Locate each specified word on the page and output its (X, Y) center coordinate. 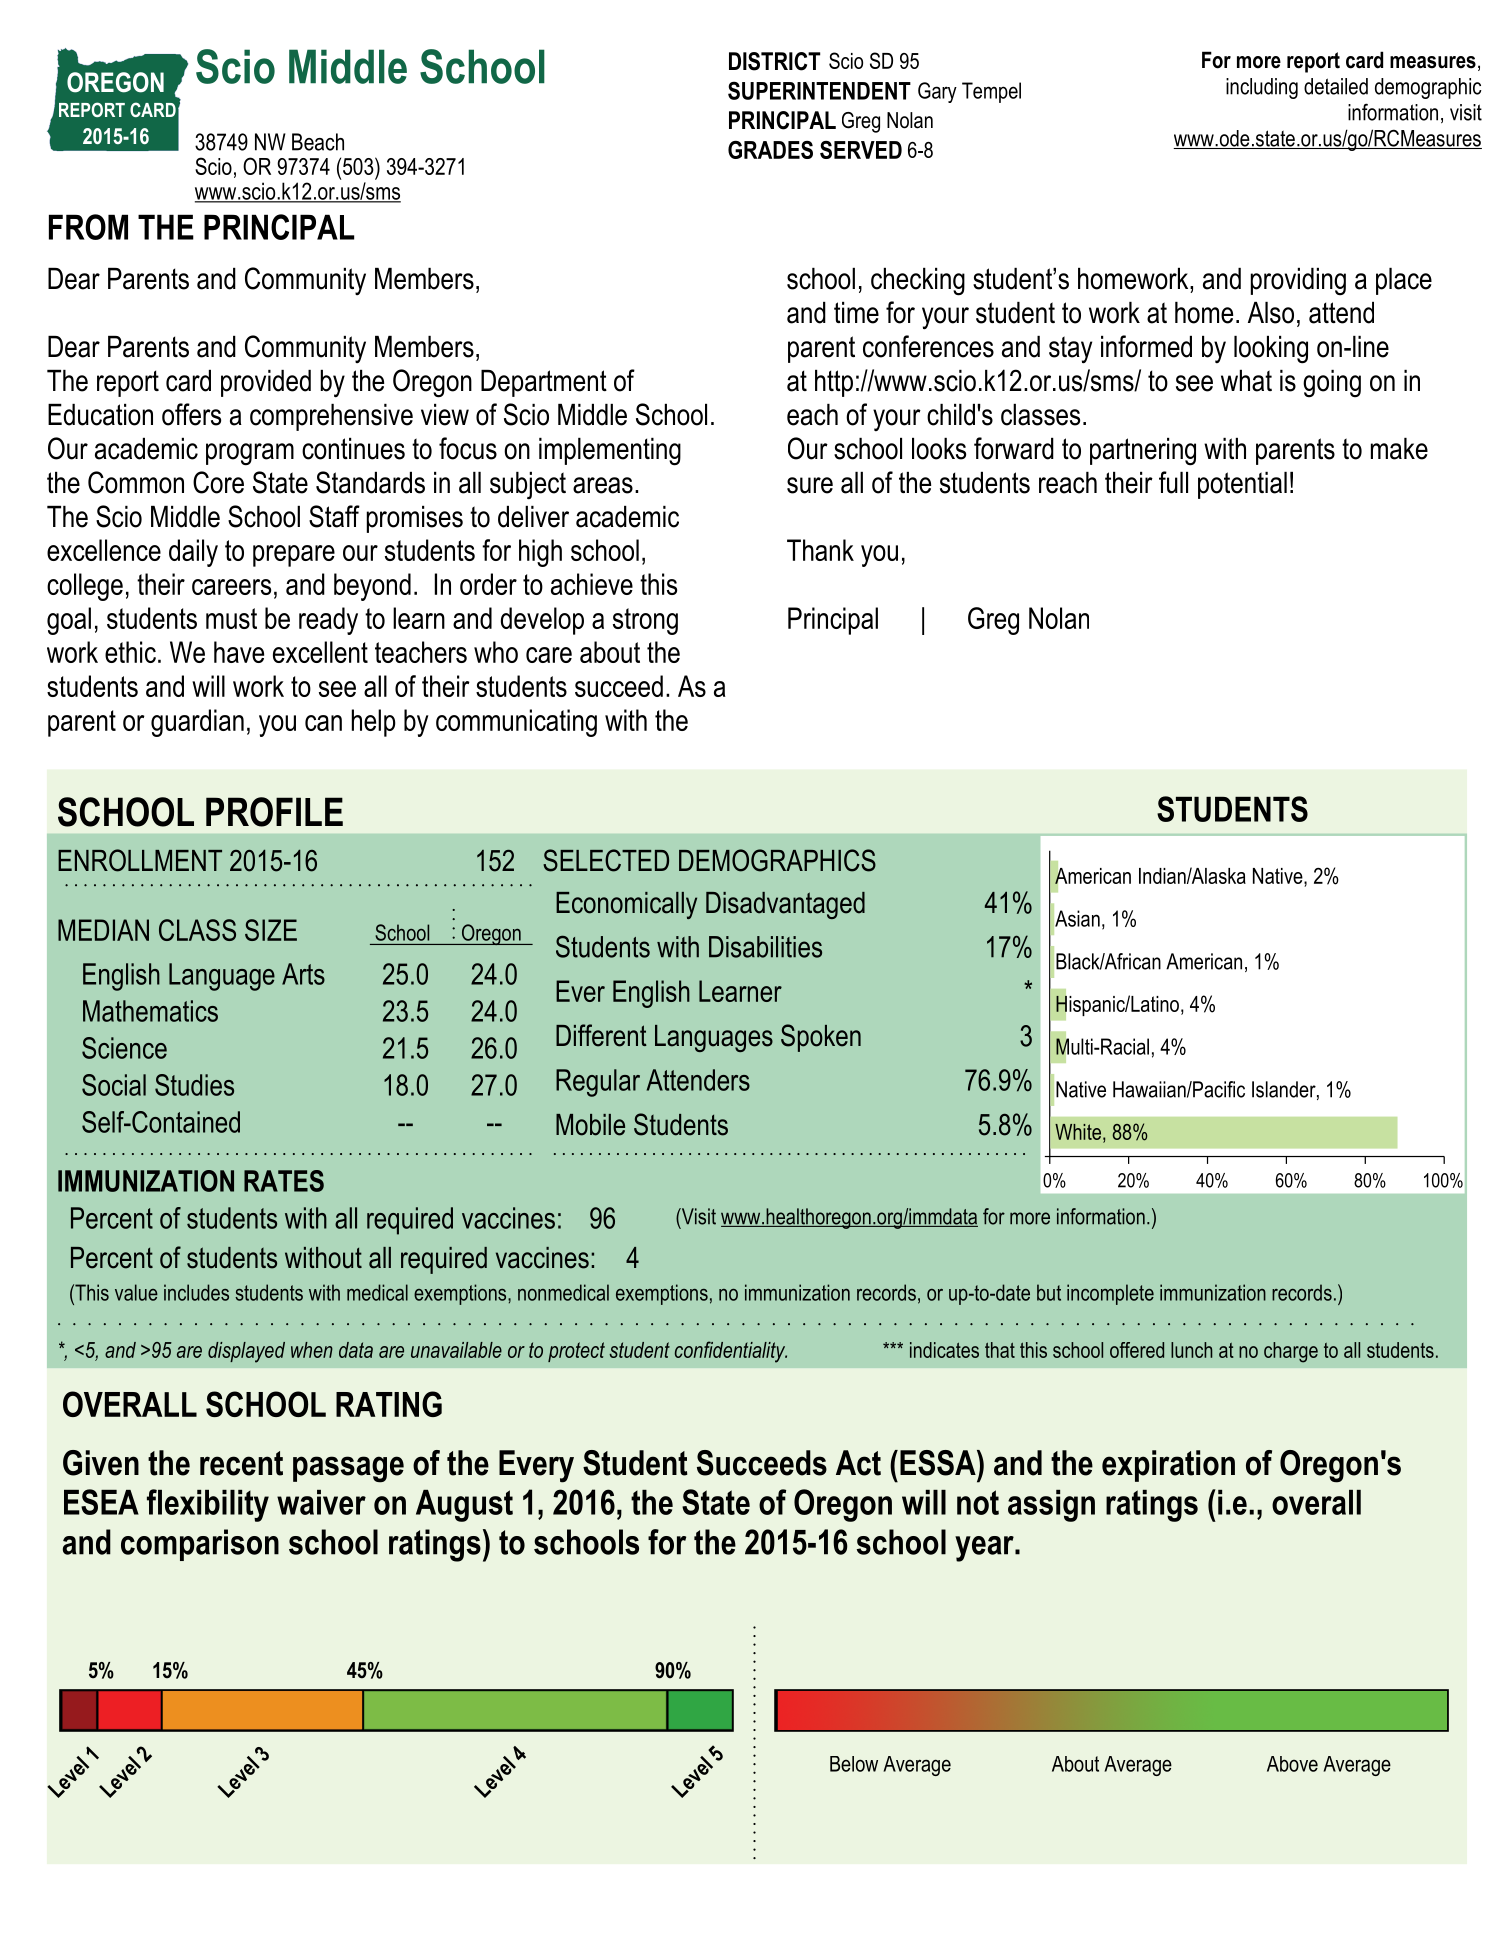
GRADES (770, 150)
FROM (88, 227)
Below (854, 1764)
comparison (200, 1545)
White (1078, 1132)
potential (1242, 485)
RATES (284, 1181)
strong (645, 621)
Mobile (590, 1125)
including (1262, 88)
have (239, 652)
